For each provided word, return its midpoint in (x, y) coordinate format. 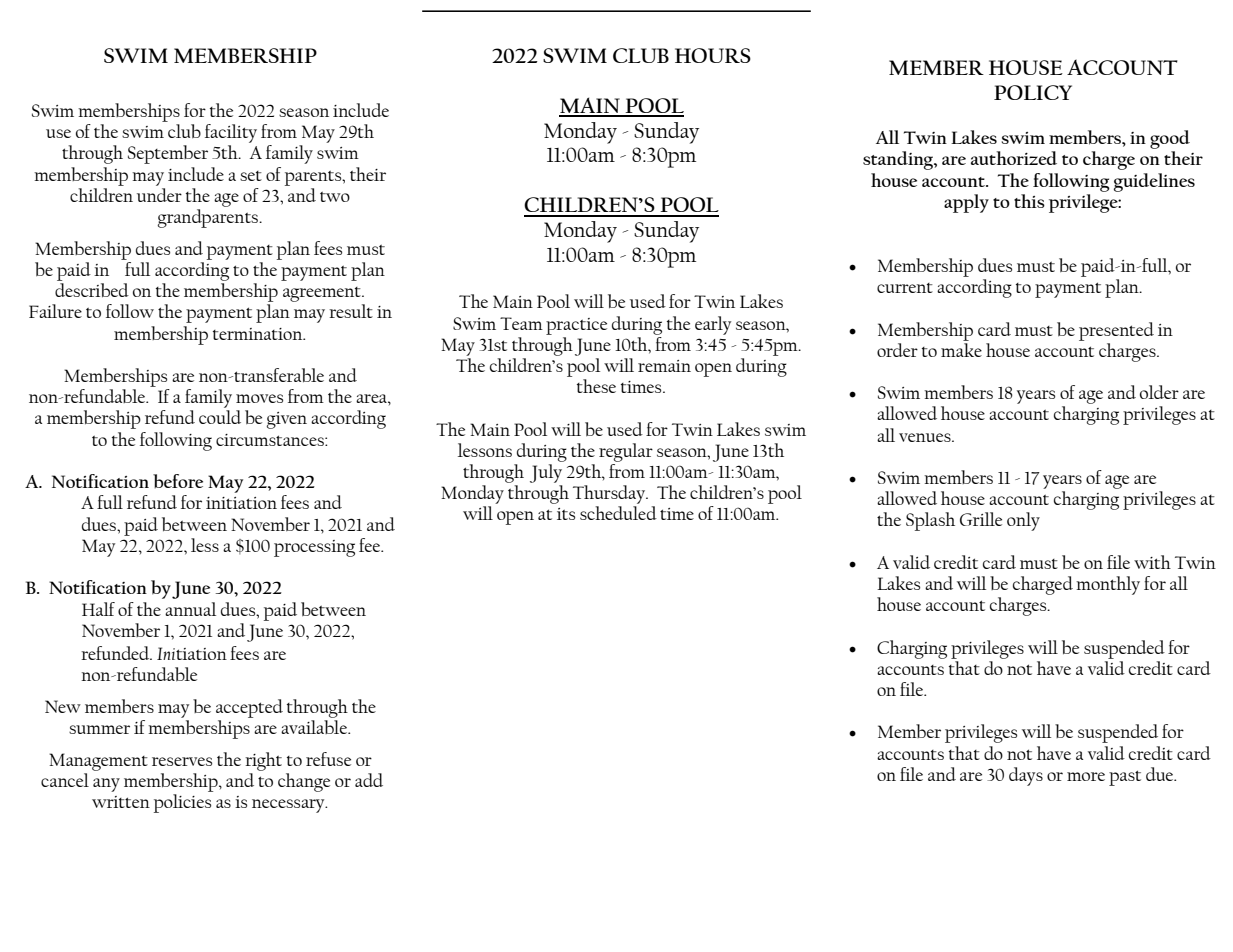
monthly (1108, 585)
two (335, 196)
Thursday (610, 494)
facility (231, 133)
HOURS (713, 55)
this (1029, 201)
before (178, 481)
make (961, 350)
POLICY (1033, 92)
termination (259, 334)
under (159, 193)
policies (182, 803)
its (566, 514)
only (1023, 521)
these (596, 386)
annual (190, 609)
